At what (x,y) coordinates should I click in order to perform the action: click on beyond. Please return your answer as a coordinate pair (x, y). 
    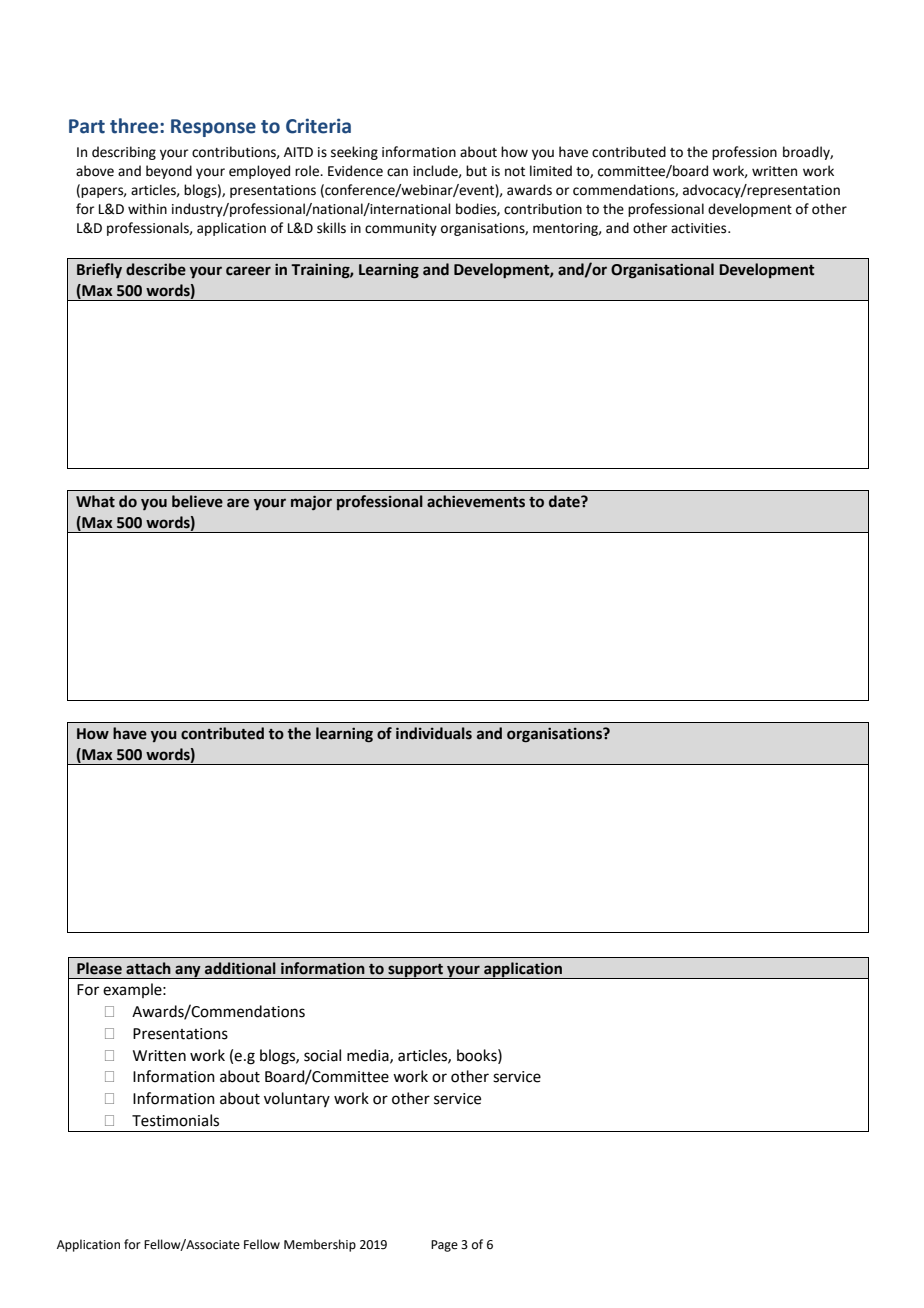
    Looking at the image, I should click on (169, 172).
